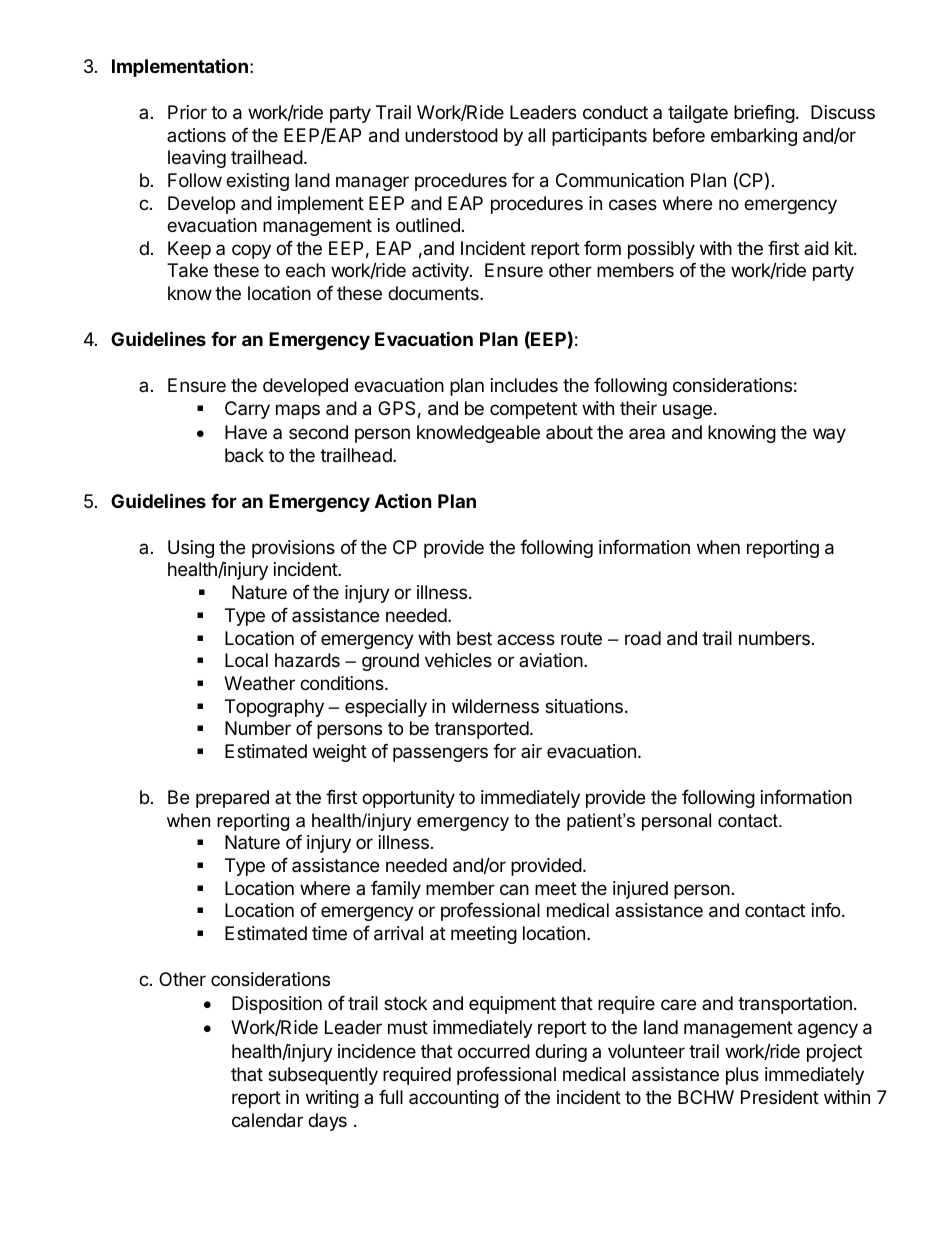  What do you see at coordinates (257, 182) in the screenshot?
I see `existing` at bounding box center [257, 182].
